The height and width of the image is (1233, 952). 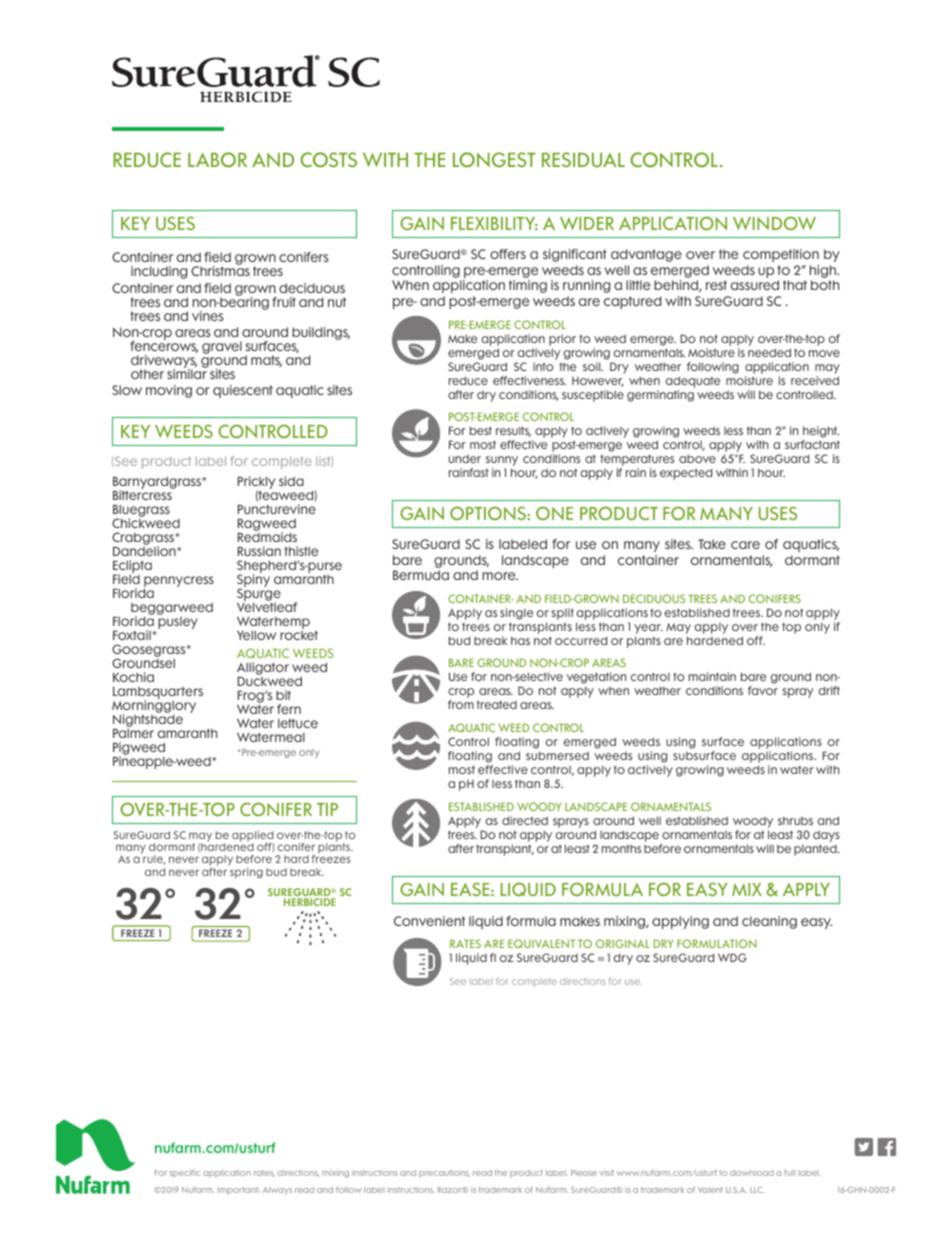 What do you see at coordinates (489, 513) in the image?
I see `OPTIONS` at bounding box center [489, 513].
